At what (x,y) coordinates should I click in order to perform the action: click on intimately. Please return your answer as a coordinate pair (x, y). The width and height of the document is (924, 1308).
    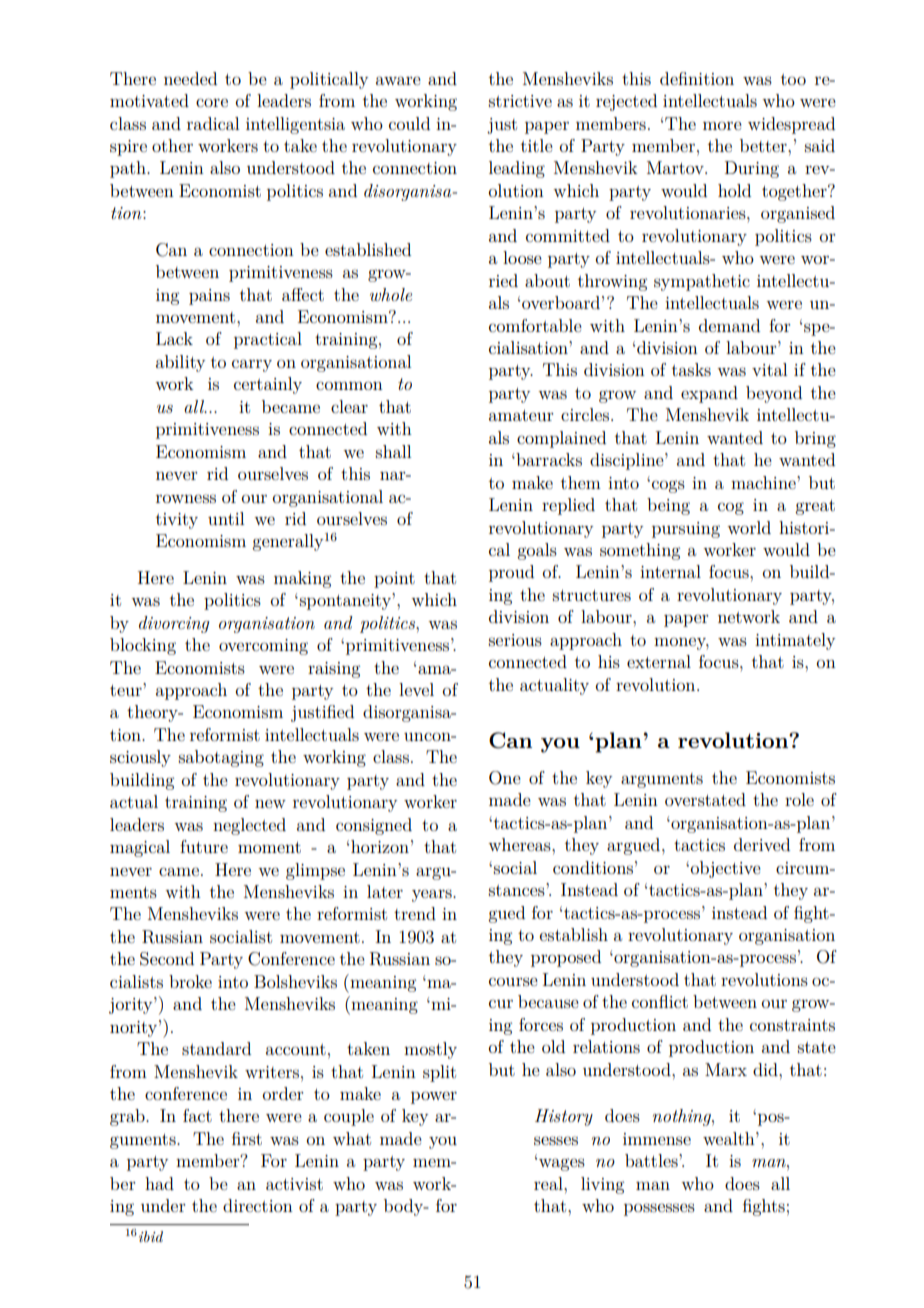
    Looking at the image, I should click on (795, 641).
